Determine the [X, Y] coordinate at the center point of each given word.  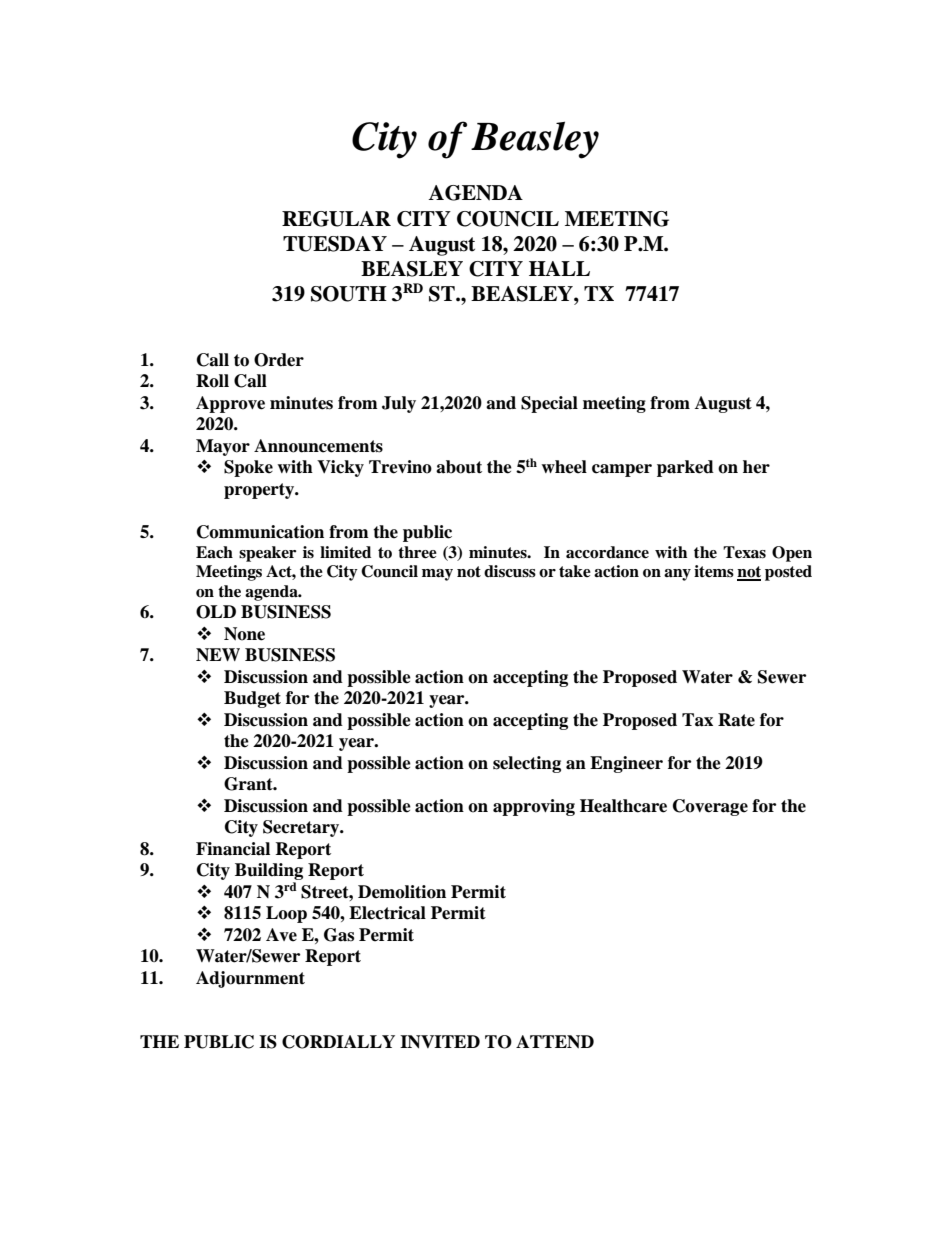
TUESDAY [335, 244]
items [714, 571]
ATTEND [555, 1042]
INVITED [440, 1042]
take [575, 571]
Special [549, 404]
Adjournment [250, 979]
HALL [559, 268]
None [244, 634]
